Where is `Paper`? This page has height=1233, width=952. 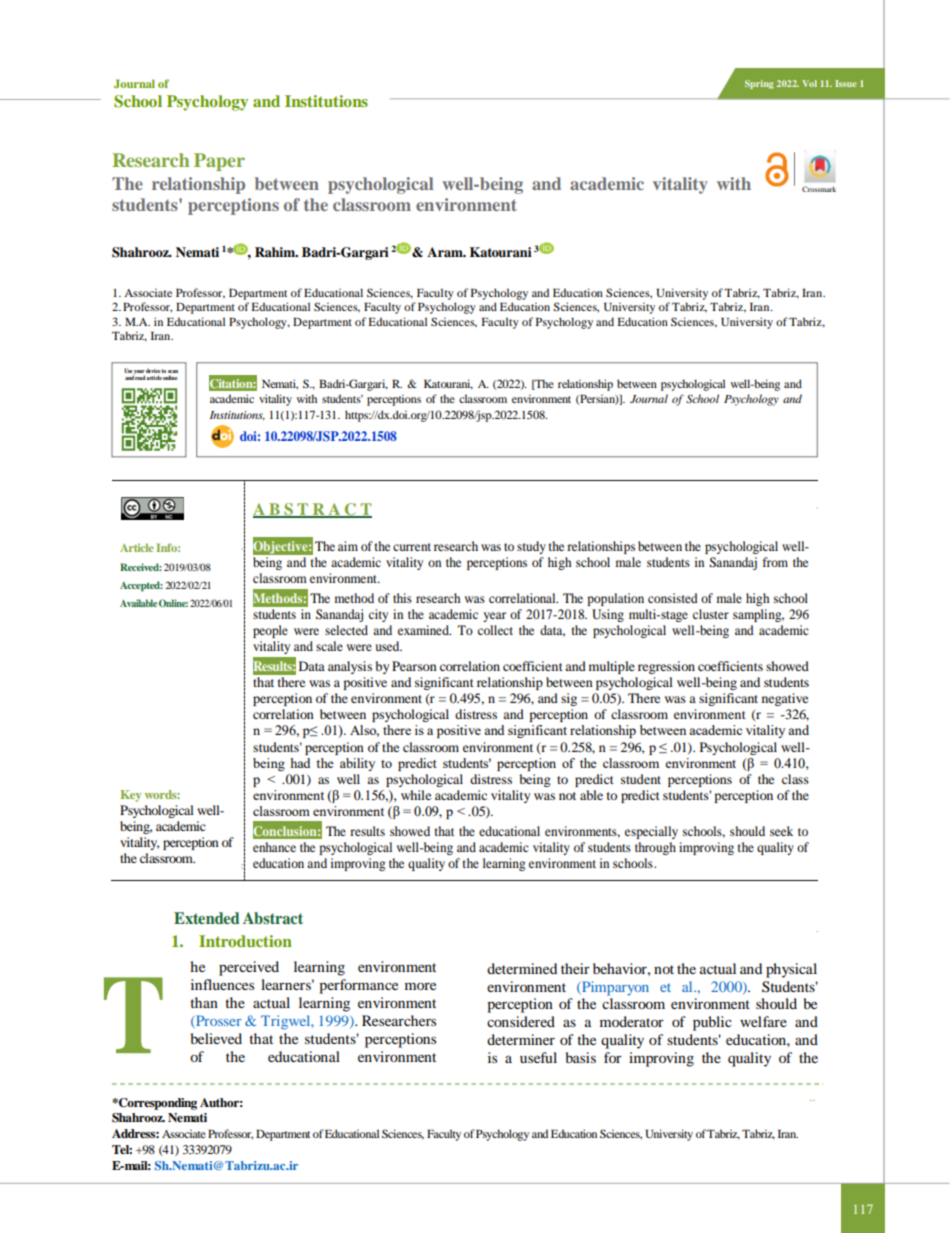 Paper is located at coordinates (219, 162).
